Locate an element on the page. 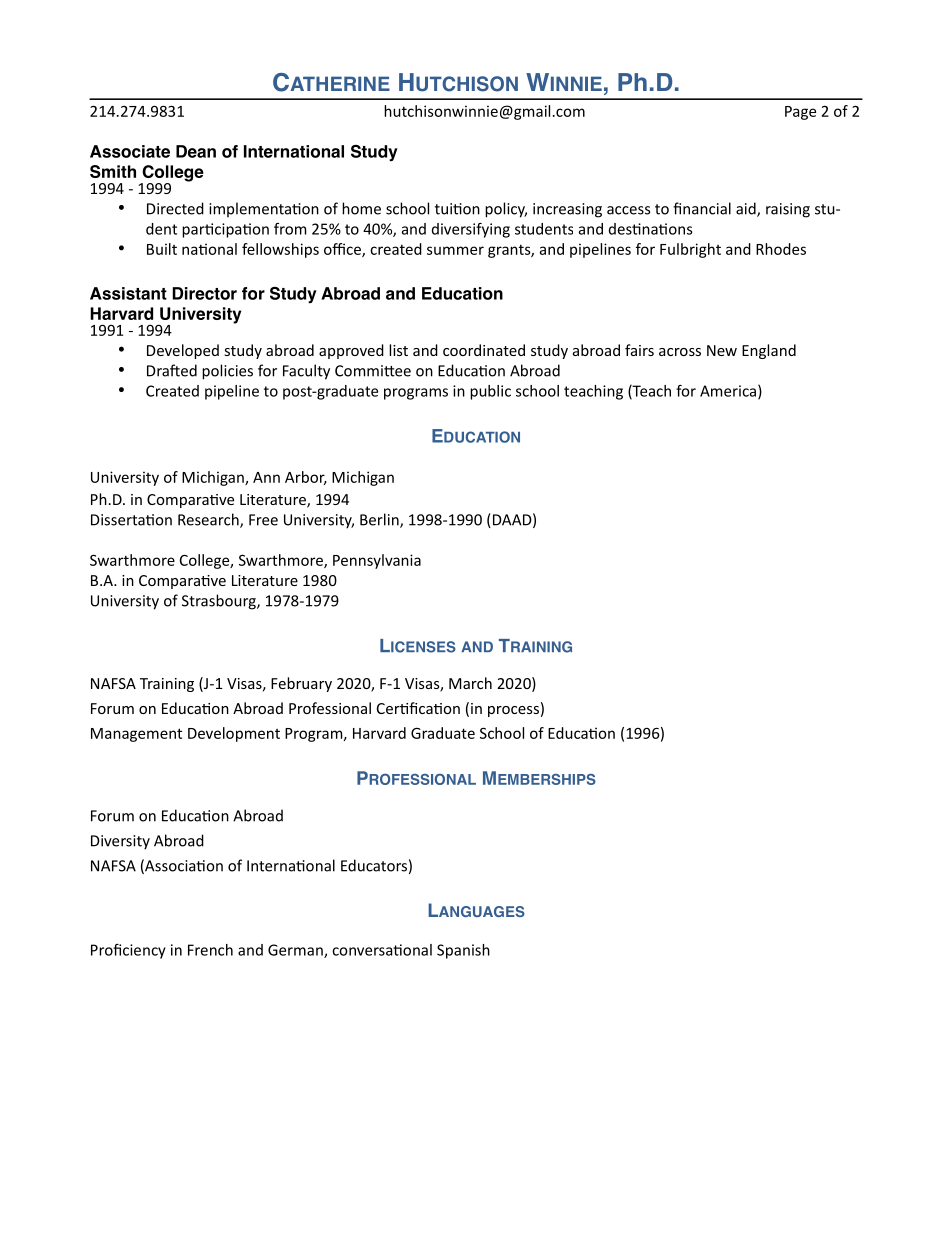  New is located at coordinates (722, 350).
